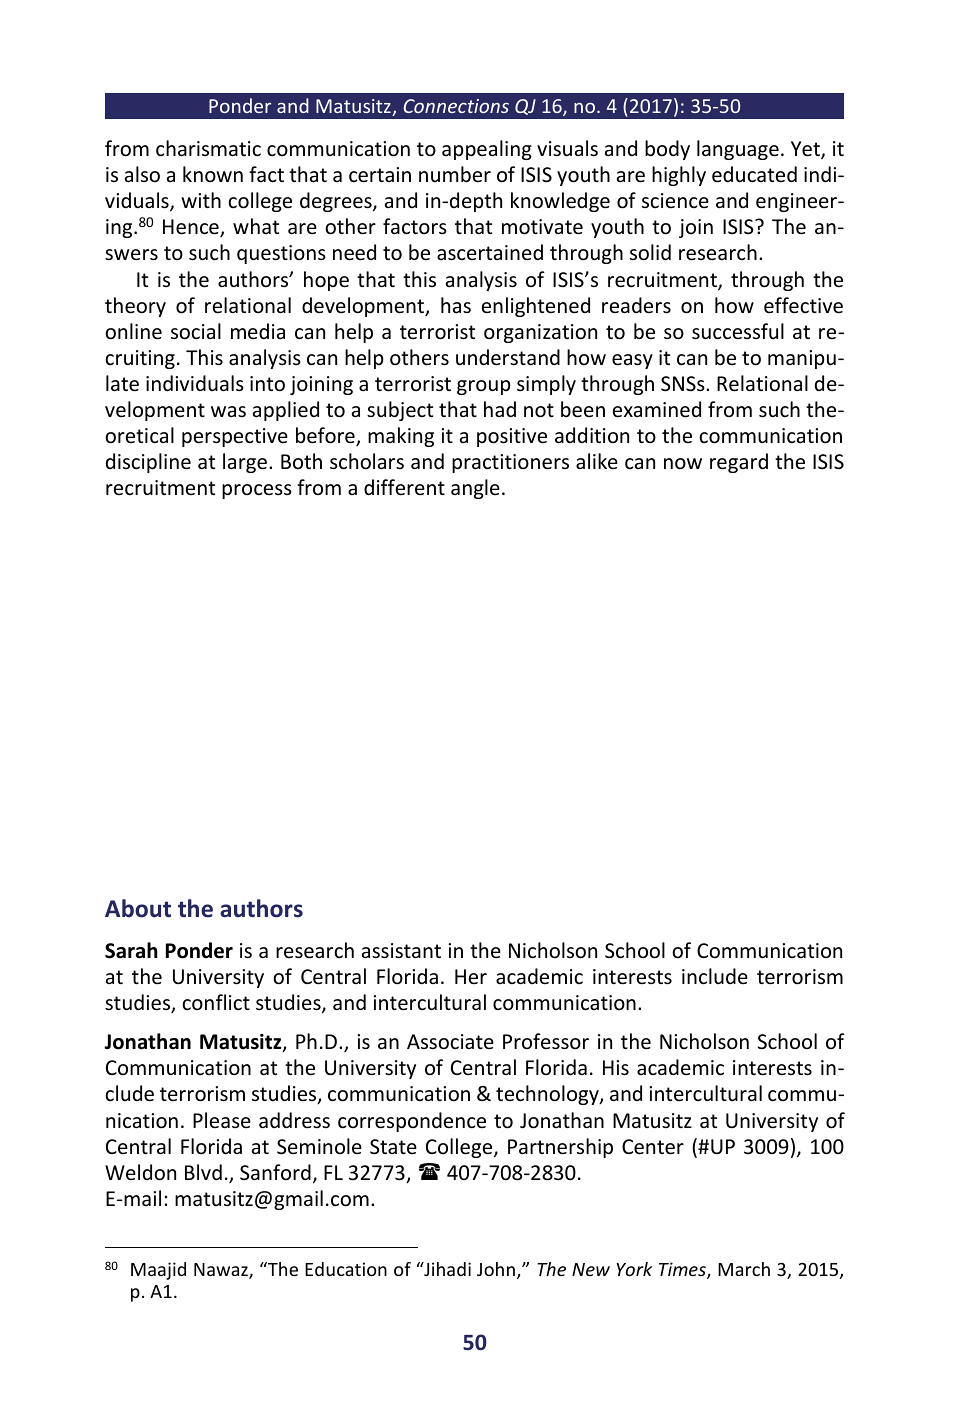 This screenshot has width=955, height=1418. Describe the element at coordinates (401, 951) in the screenshot. I see `assistant` at that location.
